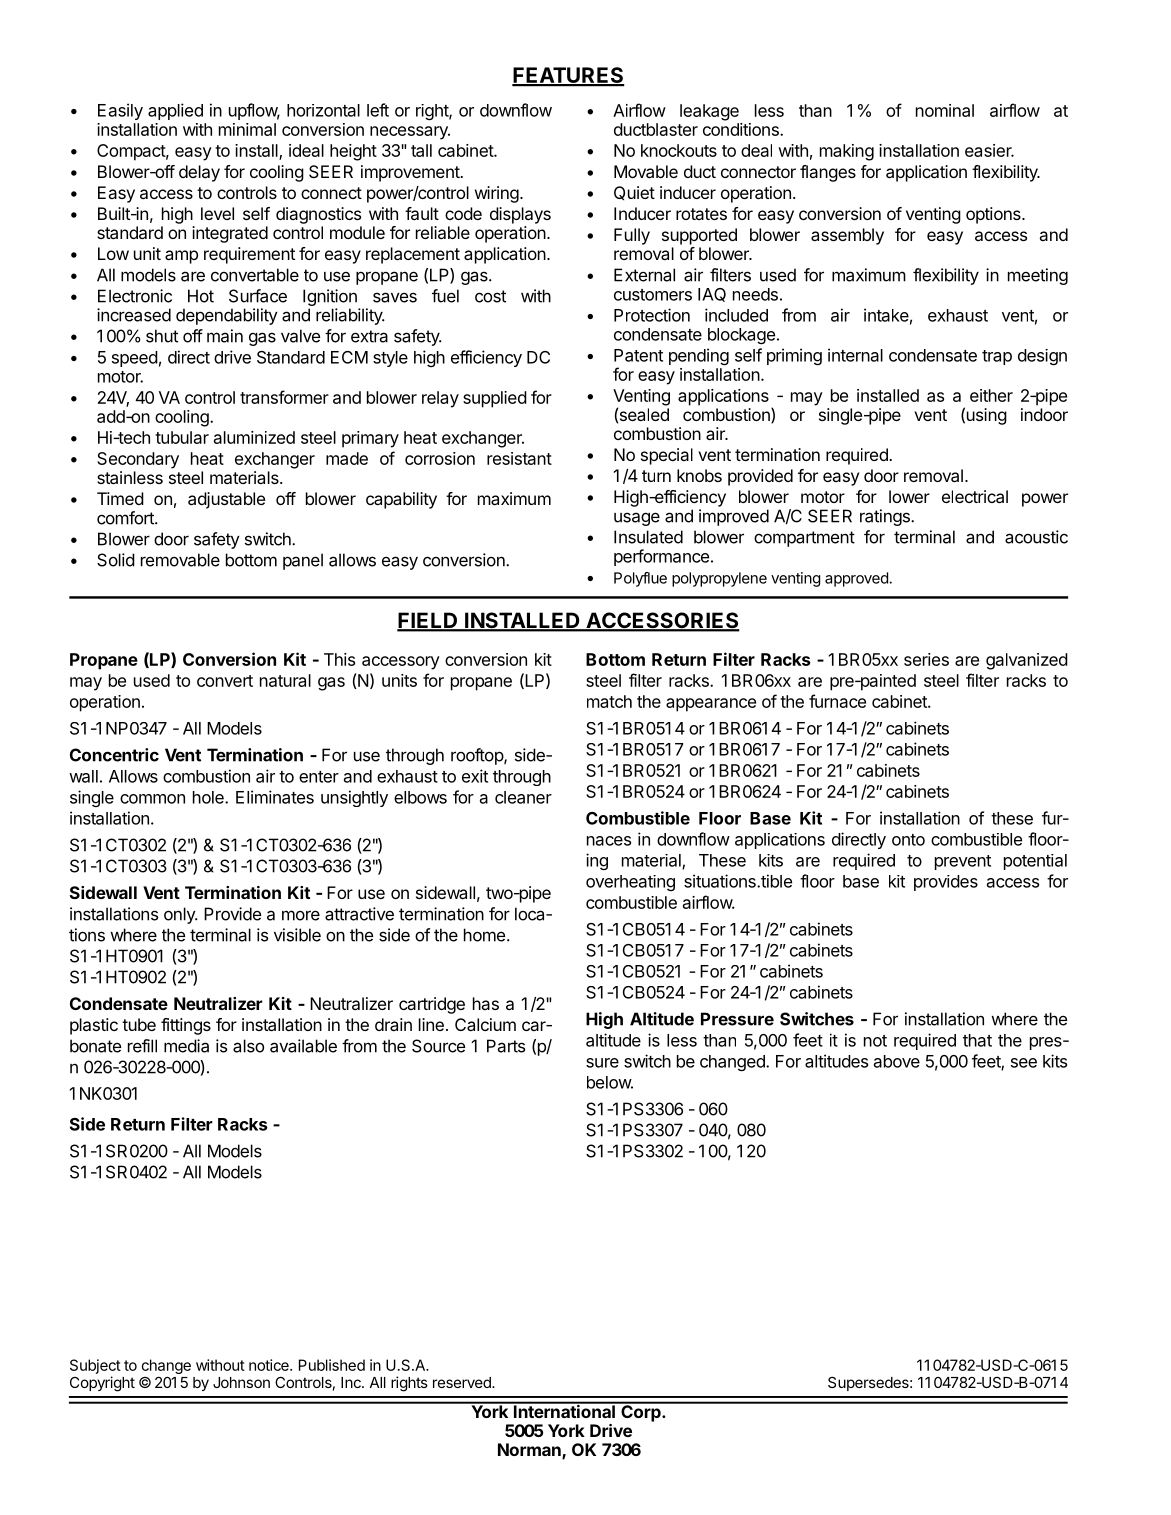 The width and height of the screenshot is (1171, 1515). I want to click on FEATURES, so click(568, 76).
